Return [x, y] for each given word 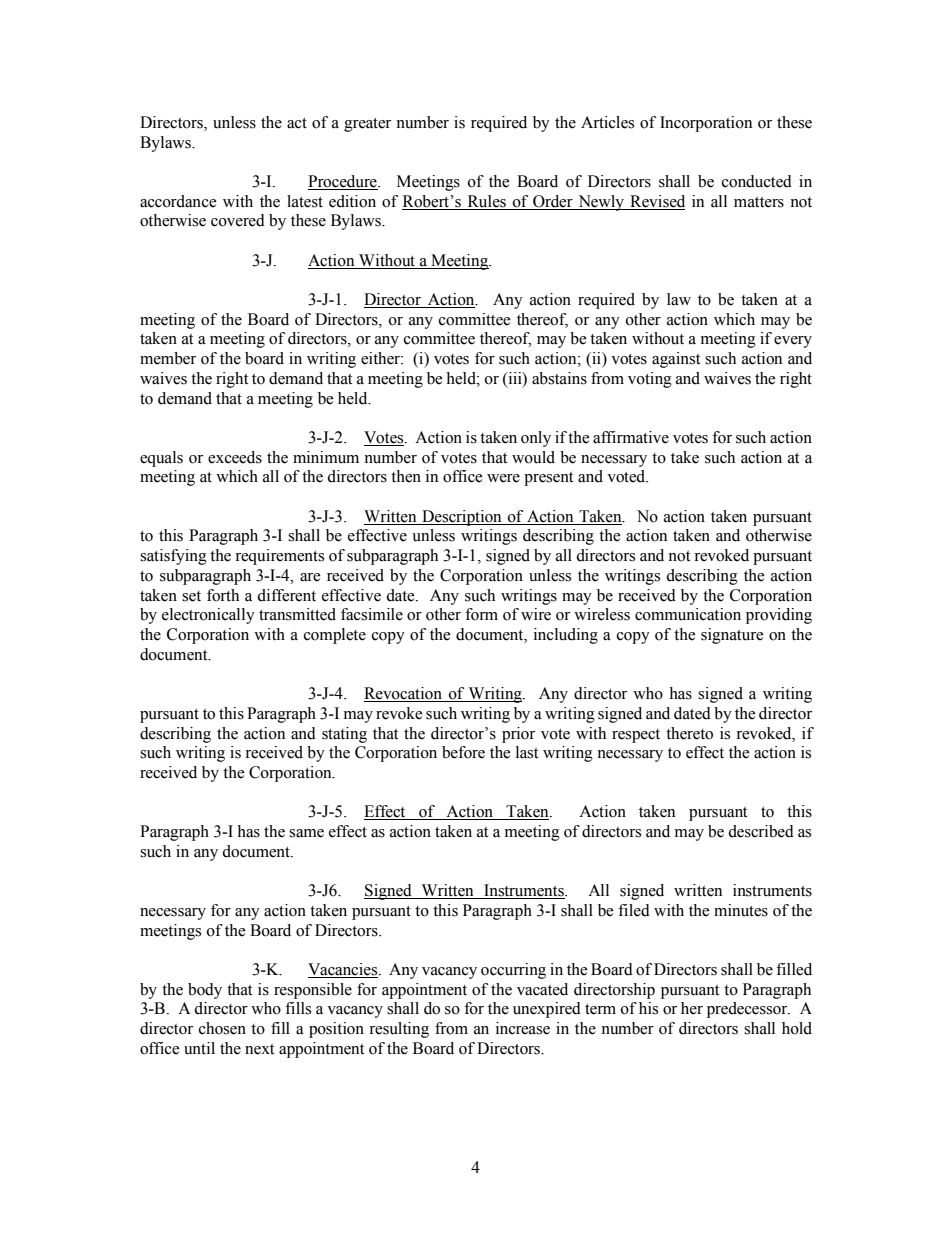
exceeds [235, 457]
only [536, 439]
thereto [689, 733]
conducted [757, 181]
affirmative [631, 437]
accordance [178, 201]
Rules [486, 202]
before [463, 752]
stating [344, 735]
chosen [222, 1028]
